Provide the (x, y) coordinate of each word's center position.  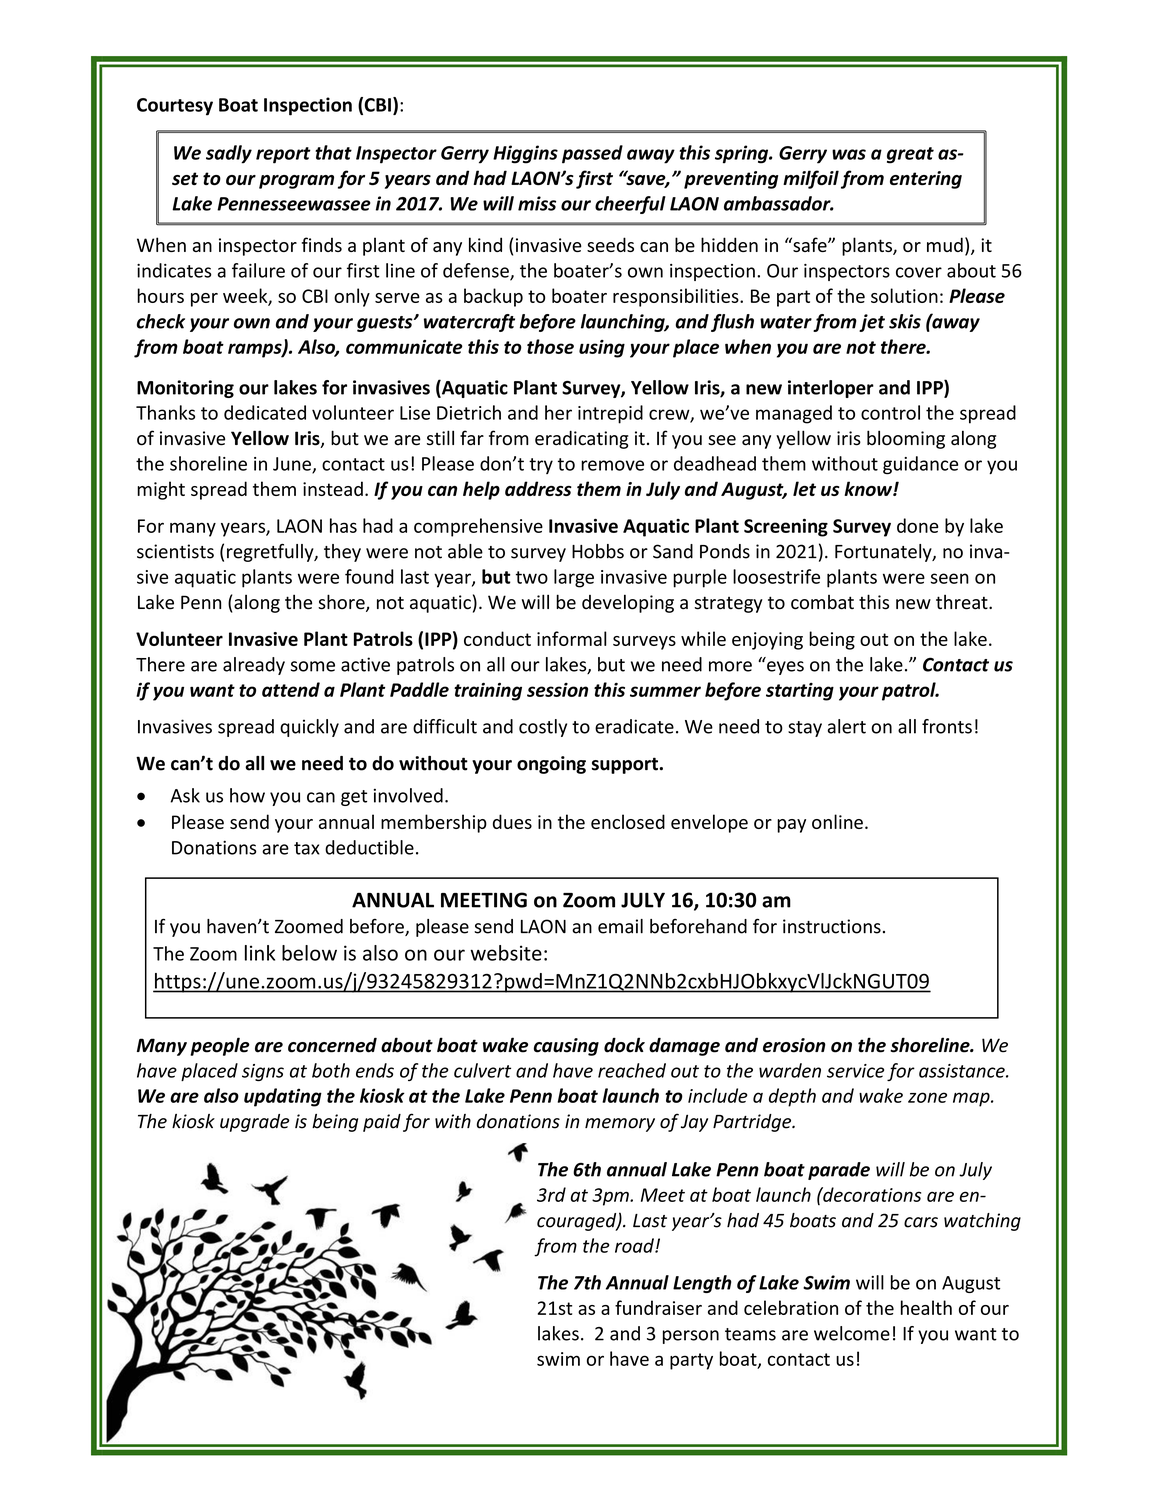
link (260, 953)
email (620, 926)
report (283, 155)
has (343, 525)
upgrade (254, 1123)
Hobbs (598, 551)
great (910, 155)
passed (592, 154)
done (917, 525)
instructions (832, 926)
